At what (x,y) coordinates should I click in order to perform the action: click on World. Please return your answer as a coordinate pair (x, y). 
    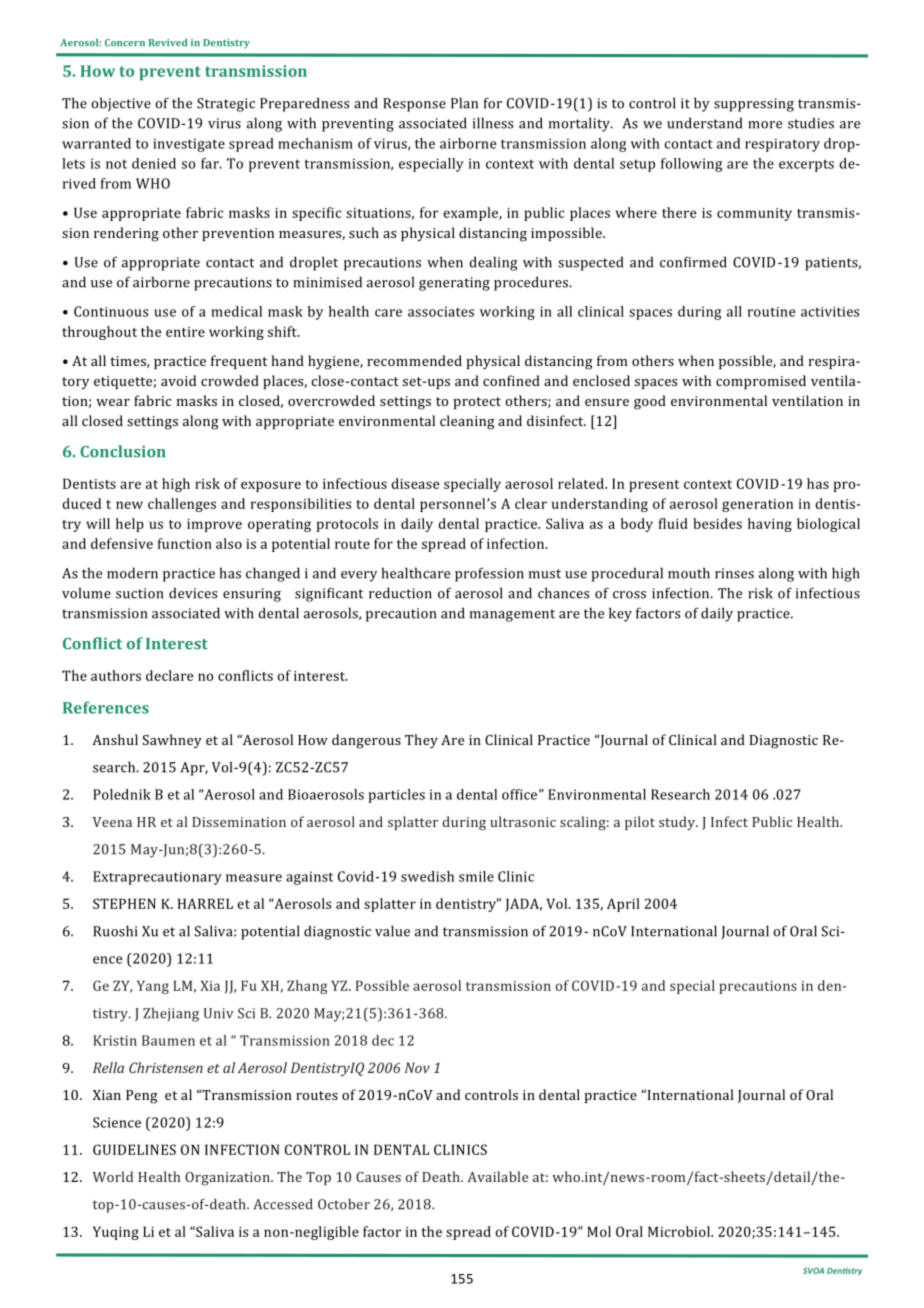
    Looking at the image, I should click on (113, 1176).
